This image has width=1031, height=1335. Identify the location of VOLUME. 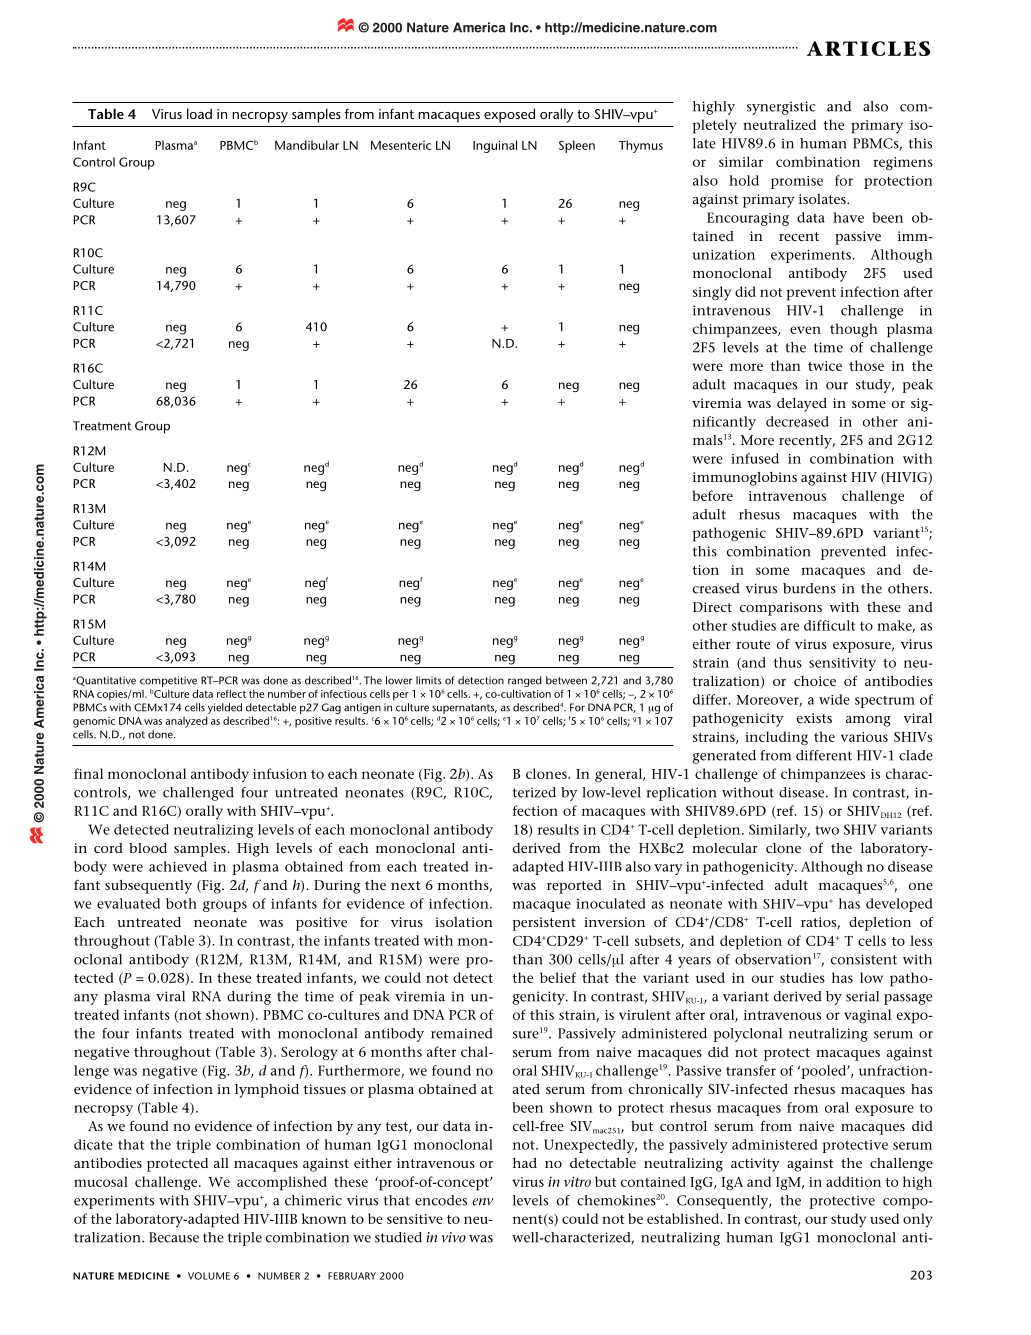
(209, 1276).
